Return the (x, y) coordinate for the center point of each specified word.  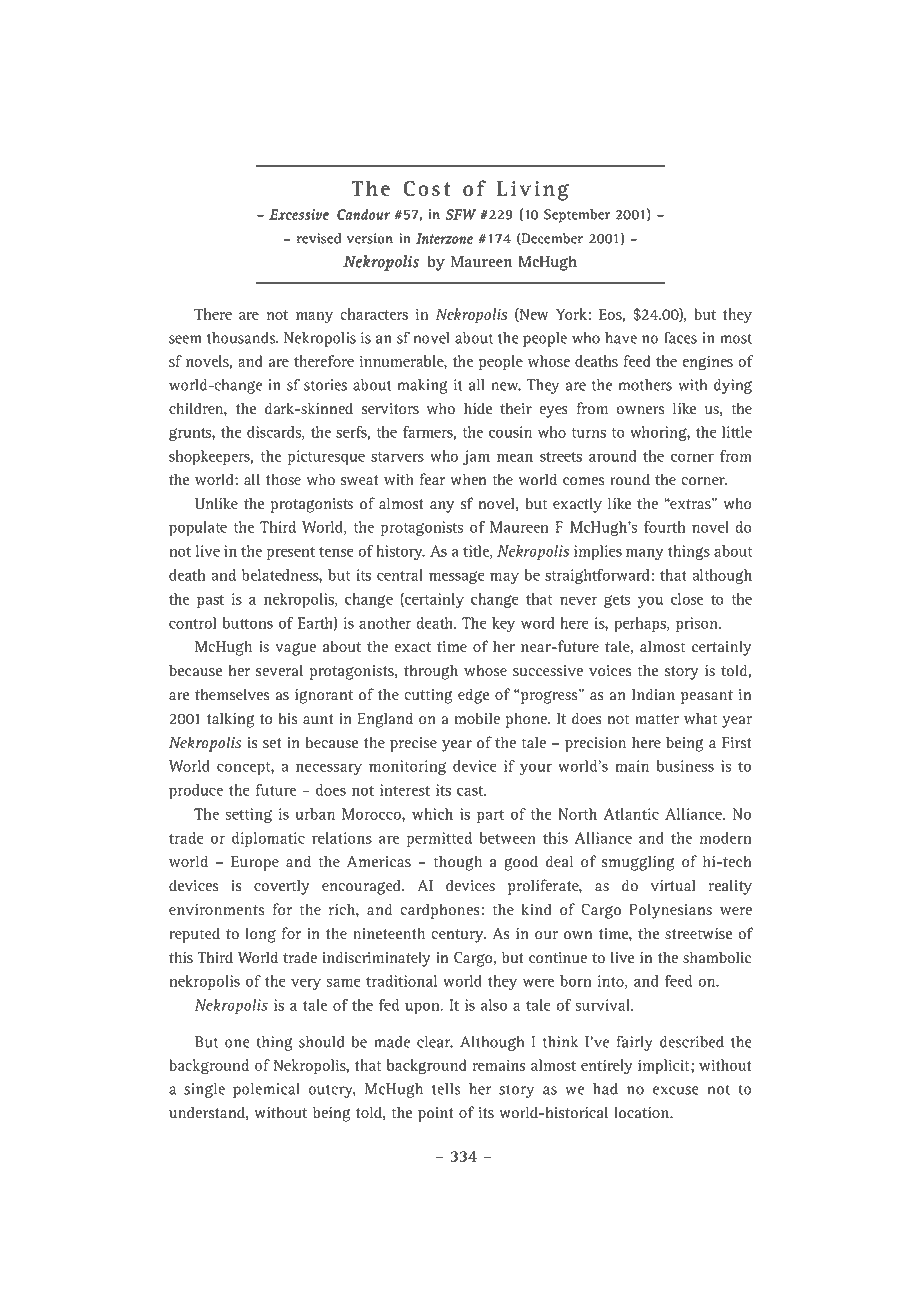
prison (698, 624)
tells (446, 1089)
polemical (266, 1090)
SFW (461, 214)
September (577, 216)
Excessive (299, 214)
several (279, 670)
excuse (676, 1090)
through (431, 672)
